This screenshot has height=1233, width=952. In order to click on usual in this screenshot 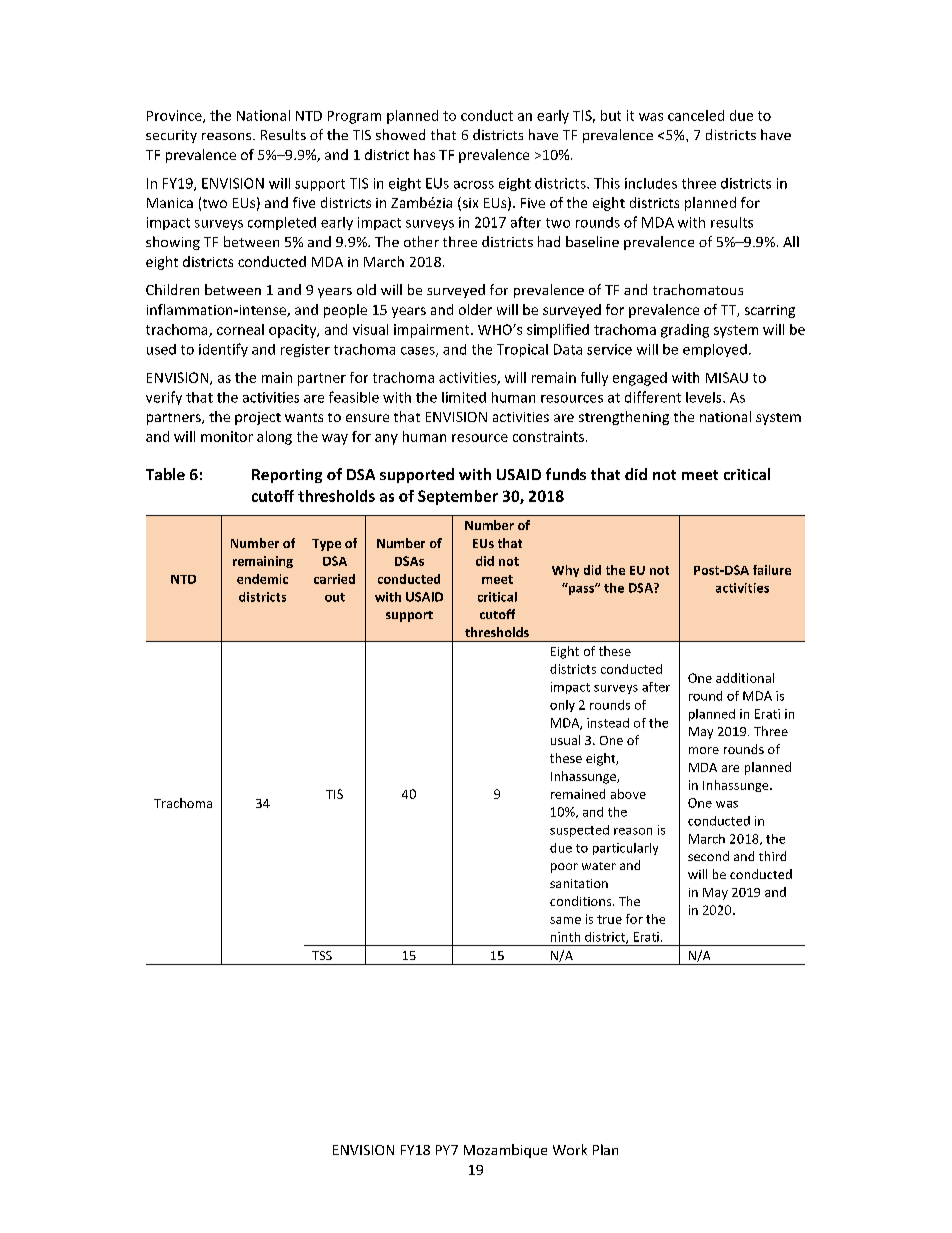, I will do `click(565, 740)`.
